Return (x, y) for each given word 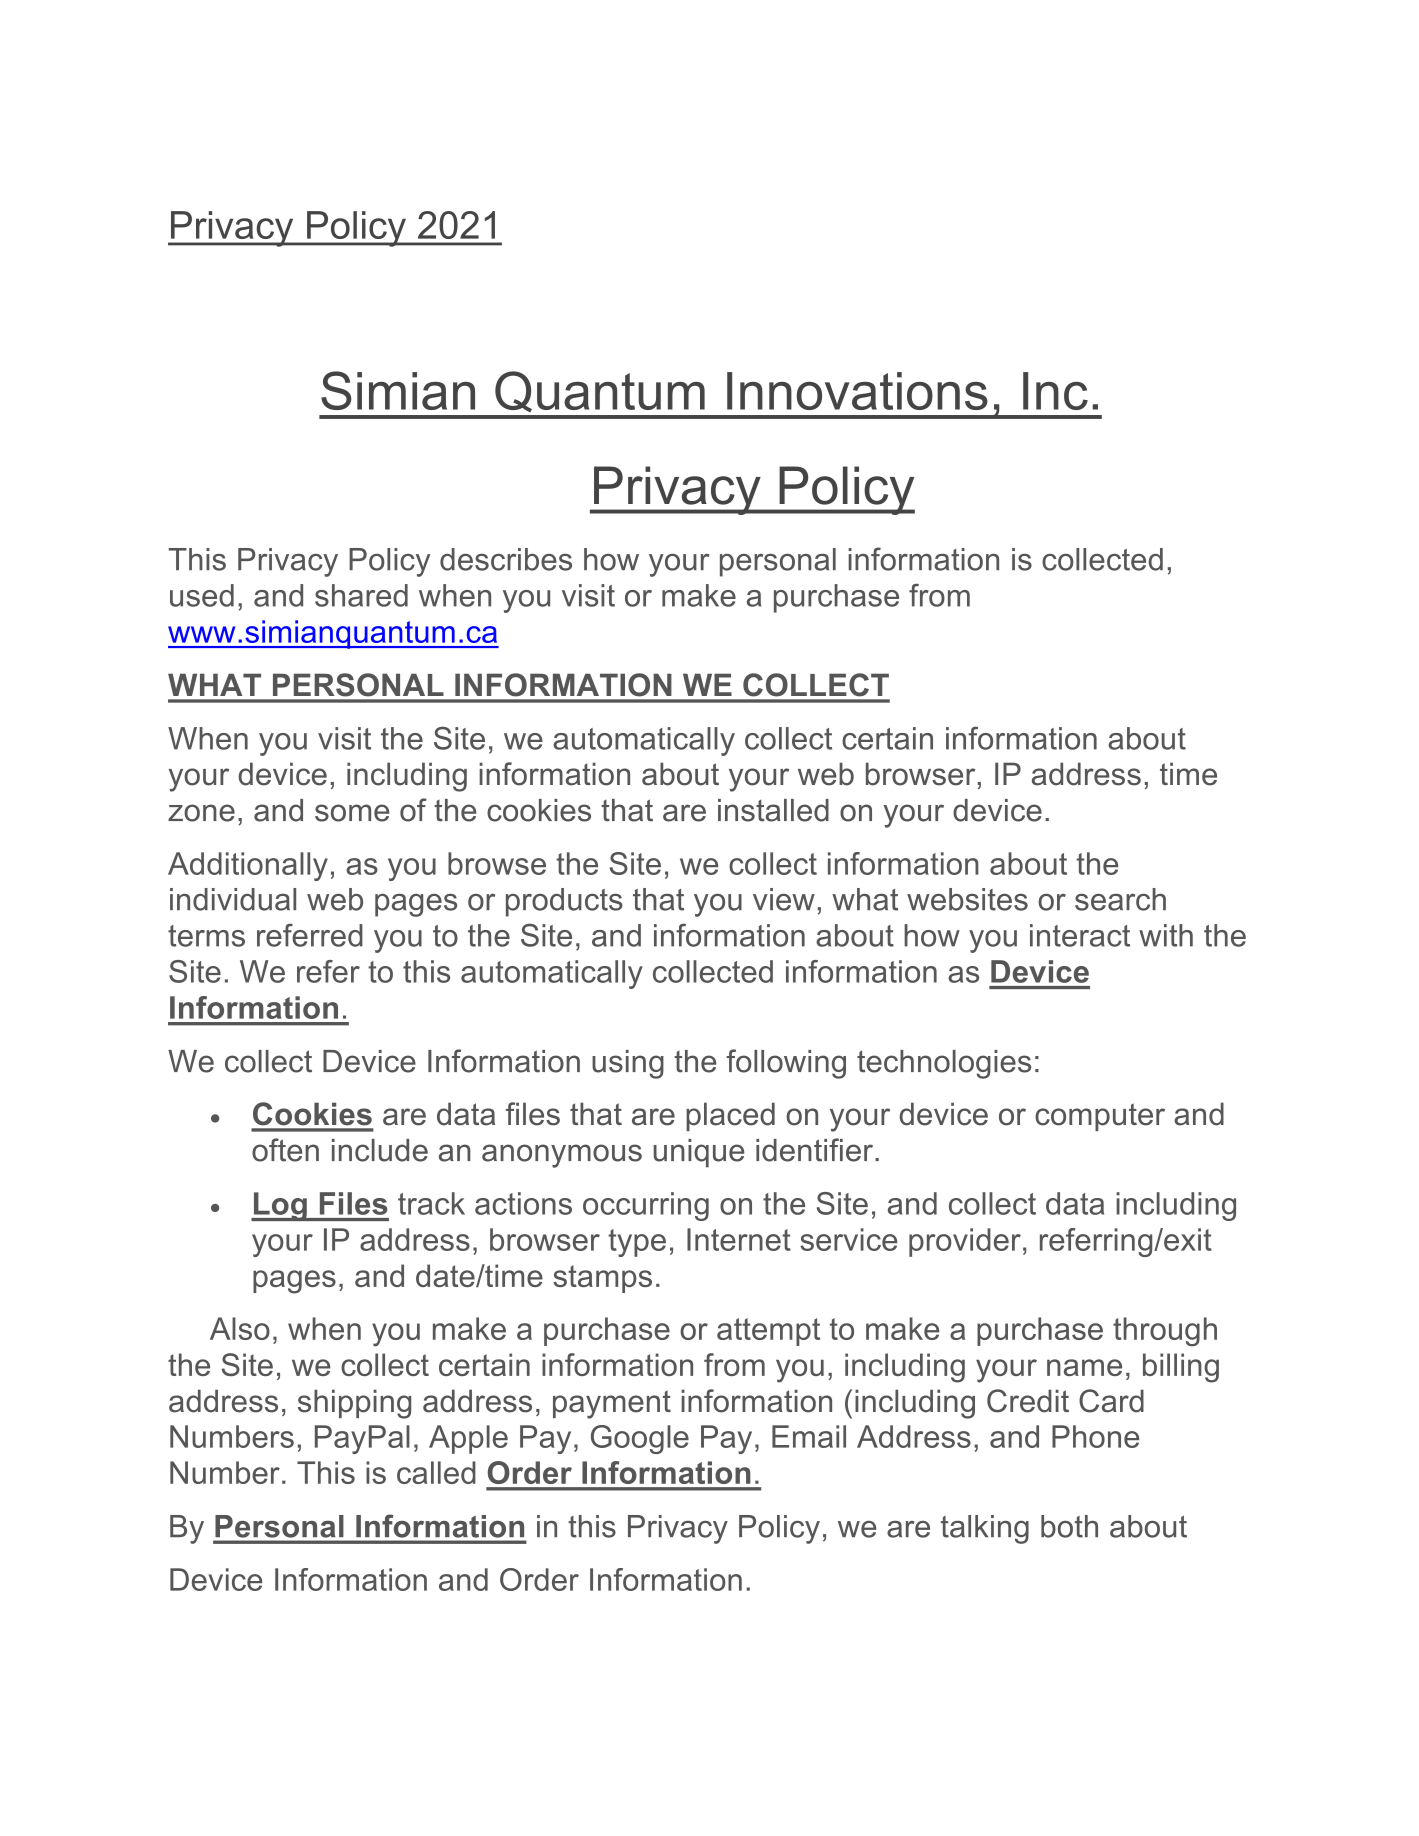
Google (640, 1439)
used (202, 595)
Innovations (857, 391)
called (436, 1472)
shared (361, 595)
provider (965, 1242)
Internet (739, 1239)
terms (206, 936)
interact (1080, 935)
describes (506, 559)
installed (773, 810)
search (1120, 899)
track (431, 1203)
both (1069, 1526)
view (784, 899)
